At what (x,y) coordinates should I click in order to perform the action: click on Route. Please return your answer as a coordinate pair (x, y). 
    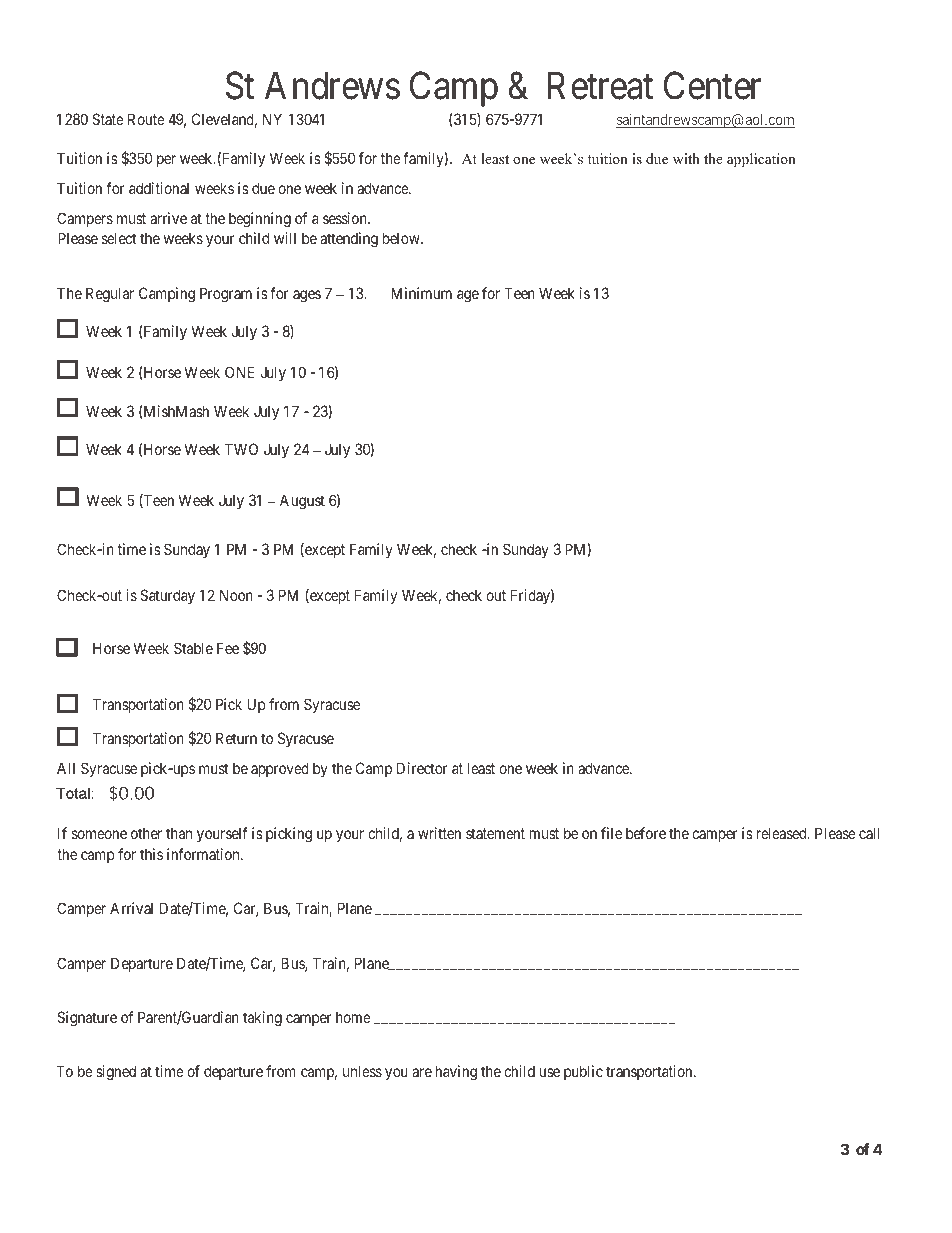
    Looking at the image, I should click on (146, 119).
